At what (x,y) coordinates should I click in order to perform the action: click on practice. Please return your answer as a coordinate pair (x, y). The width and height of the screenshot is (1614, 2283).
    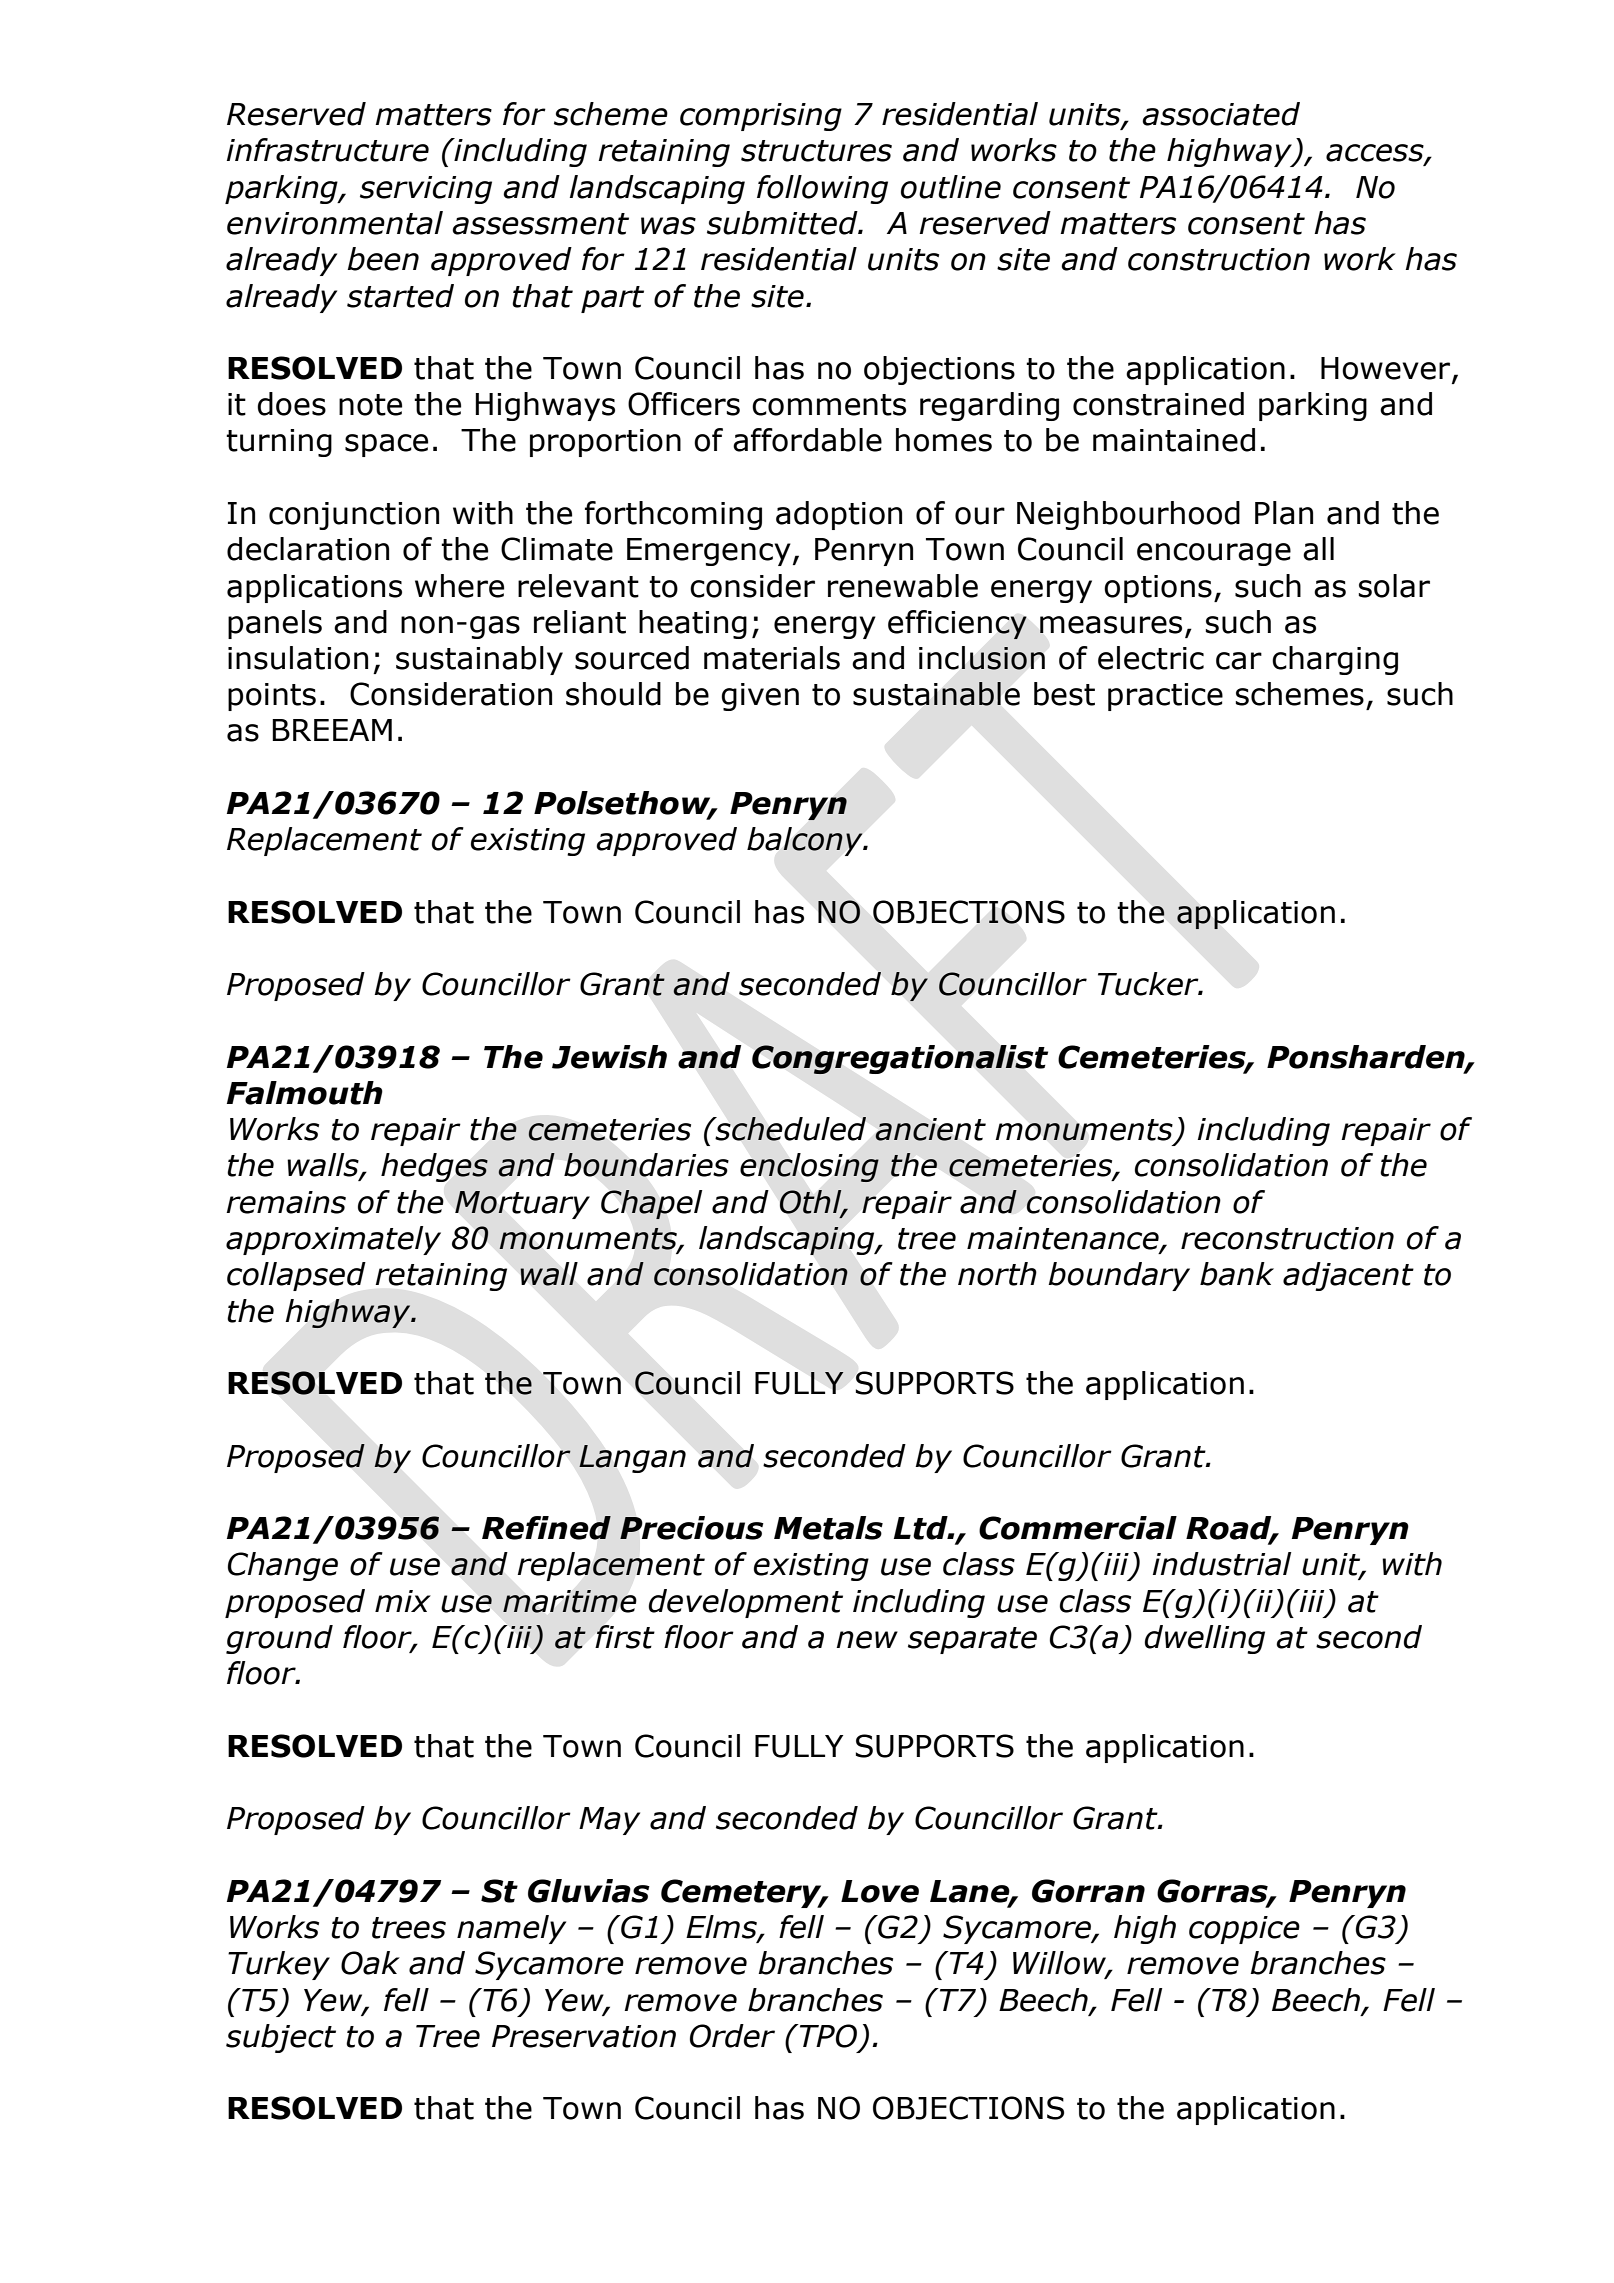
    Looking at the image, I should click on (1165, 697).
